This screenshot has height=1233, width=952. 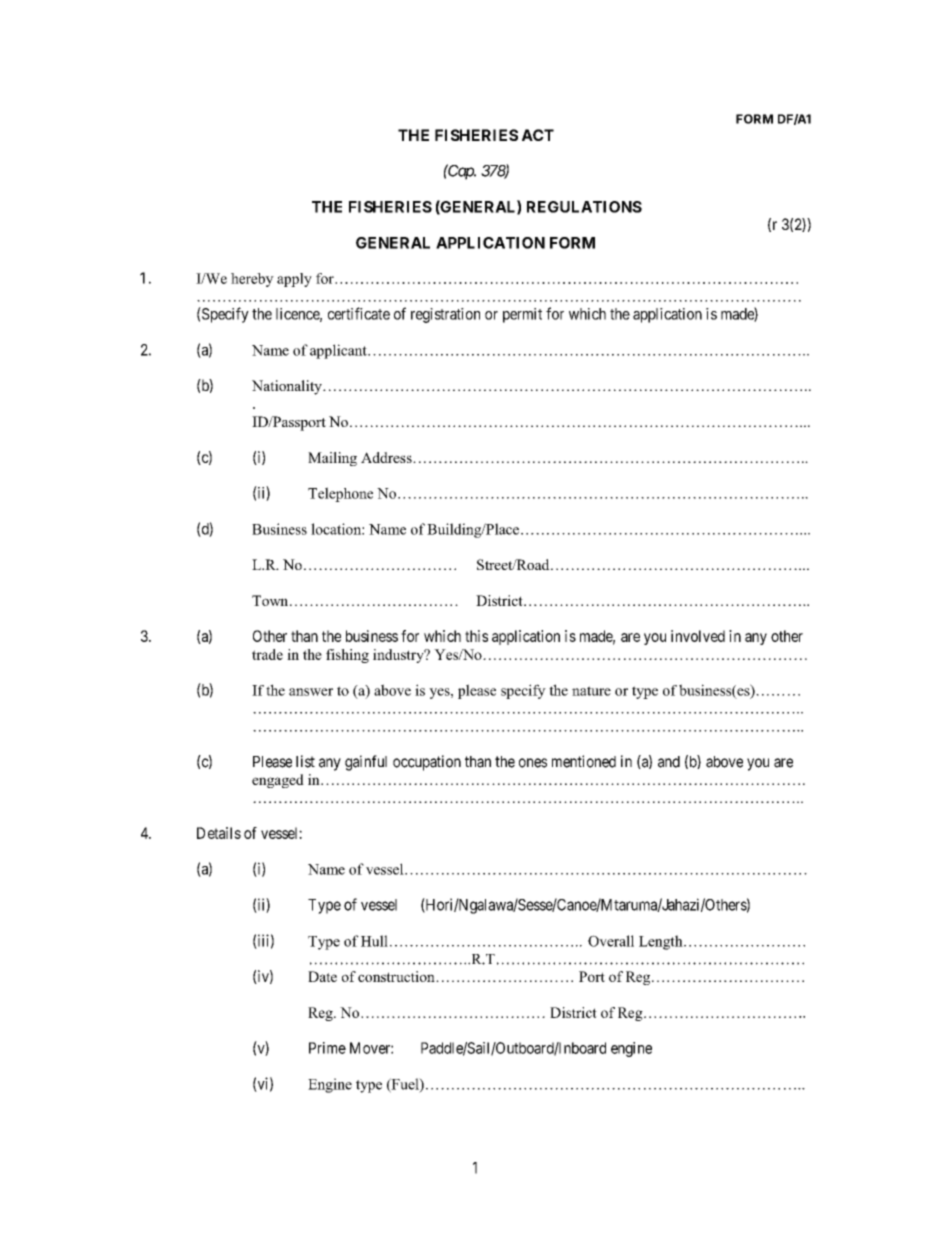 What do you see at coordinates (397, 976) in the screenshot?
I see `construction` at bounding box center [397, 976].
